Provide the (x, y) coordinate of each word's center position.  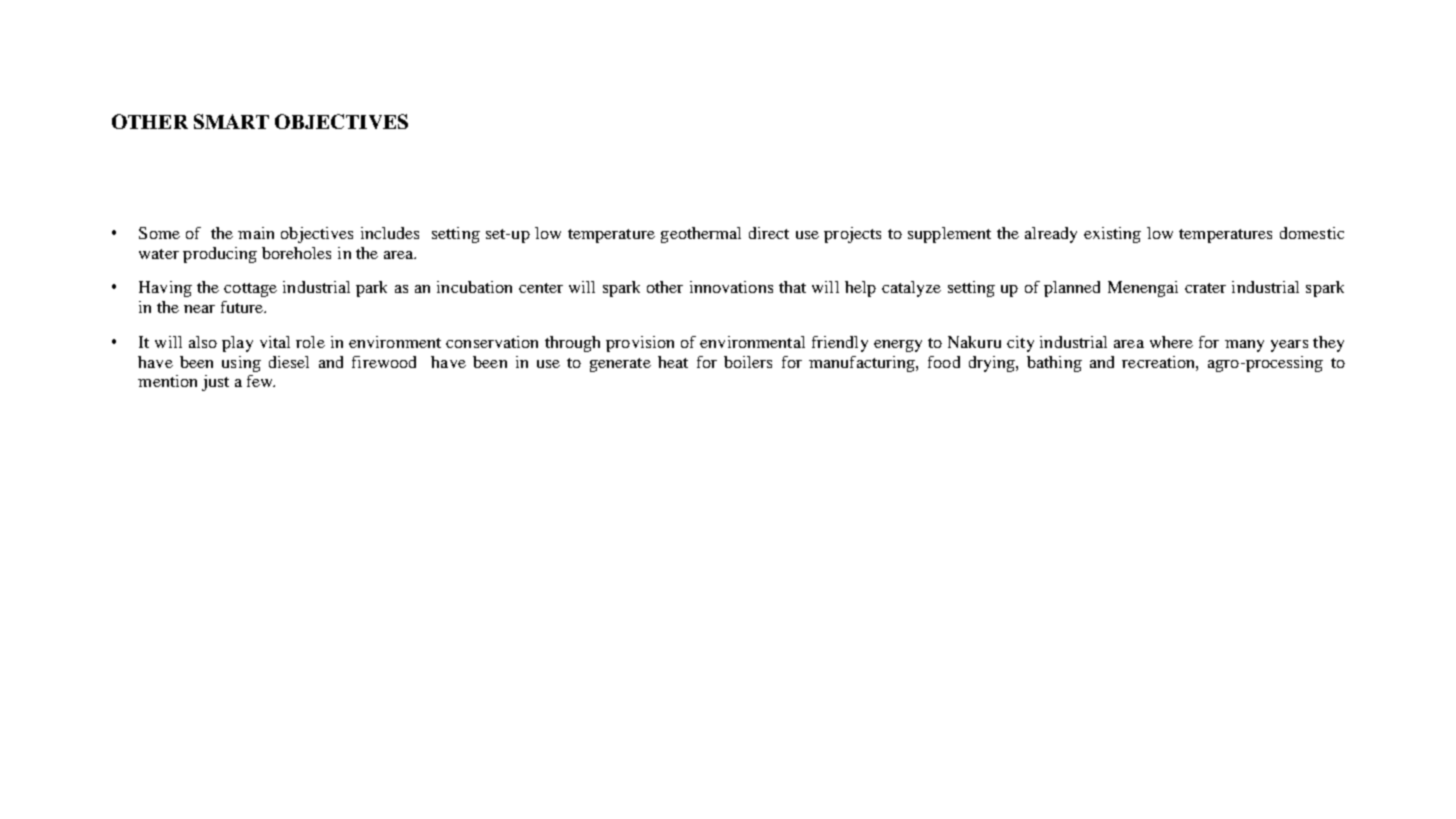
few (261, 381)
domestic (1312, 233)
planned (1072, 289)
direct (769, 233)
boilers (748, 362)
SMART (231, 121)
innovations (731, 287)
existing (1112, 235)
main (256, 233)
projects (852, 235)
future (243, 307)
